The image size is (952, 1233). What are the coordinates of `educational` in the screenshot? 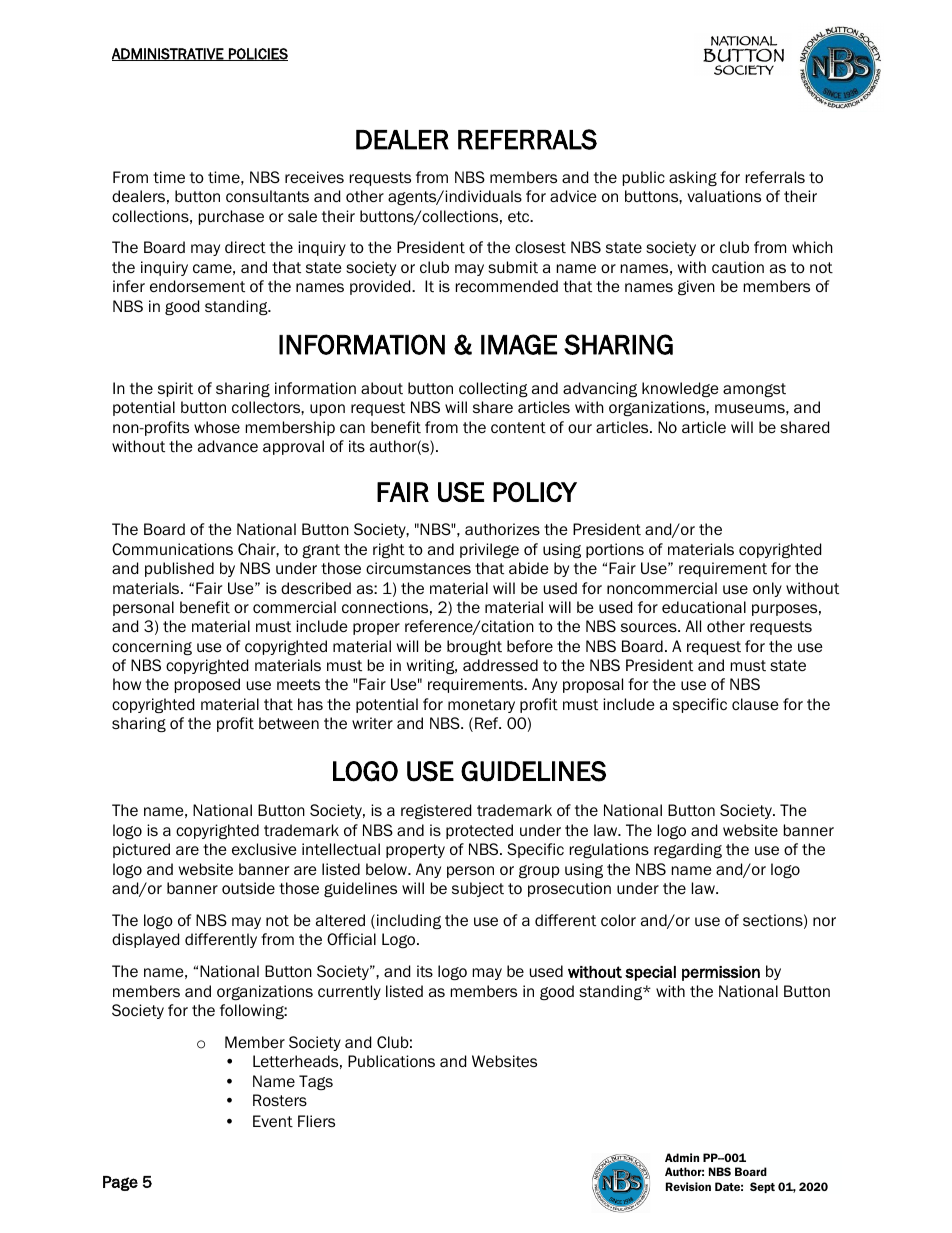 It's located at (704, 607).
